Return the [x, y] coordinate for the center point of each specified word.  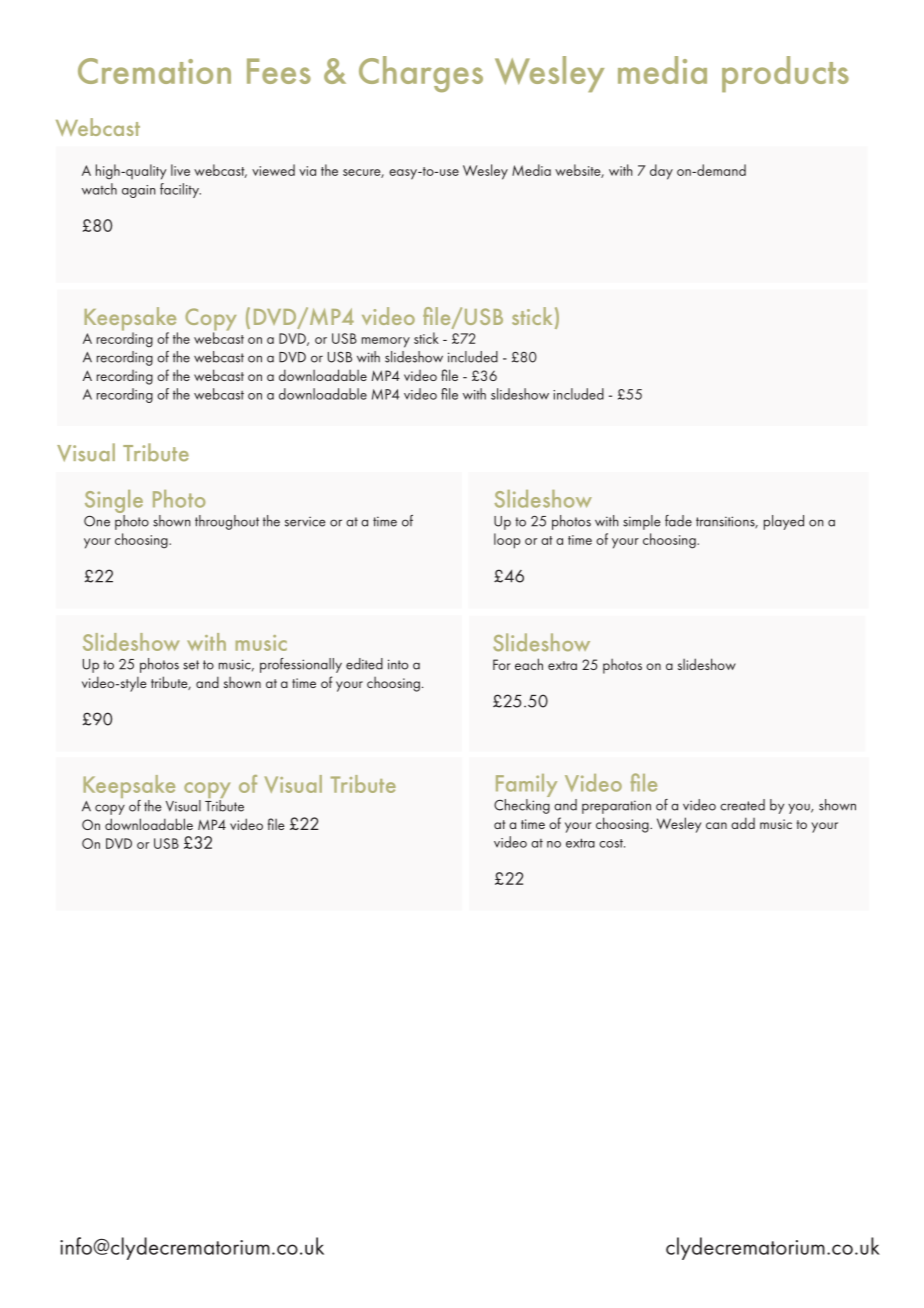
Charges [421, 74]
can [716, 825]
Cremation [154, 71]
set [191, 665]
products [785, 74]
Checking [522, 805]
